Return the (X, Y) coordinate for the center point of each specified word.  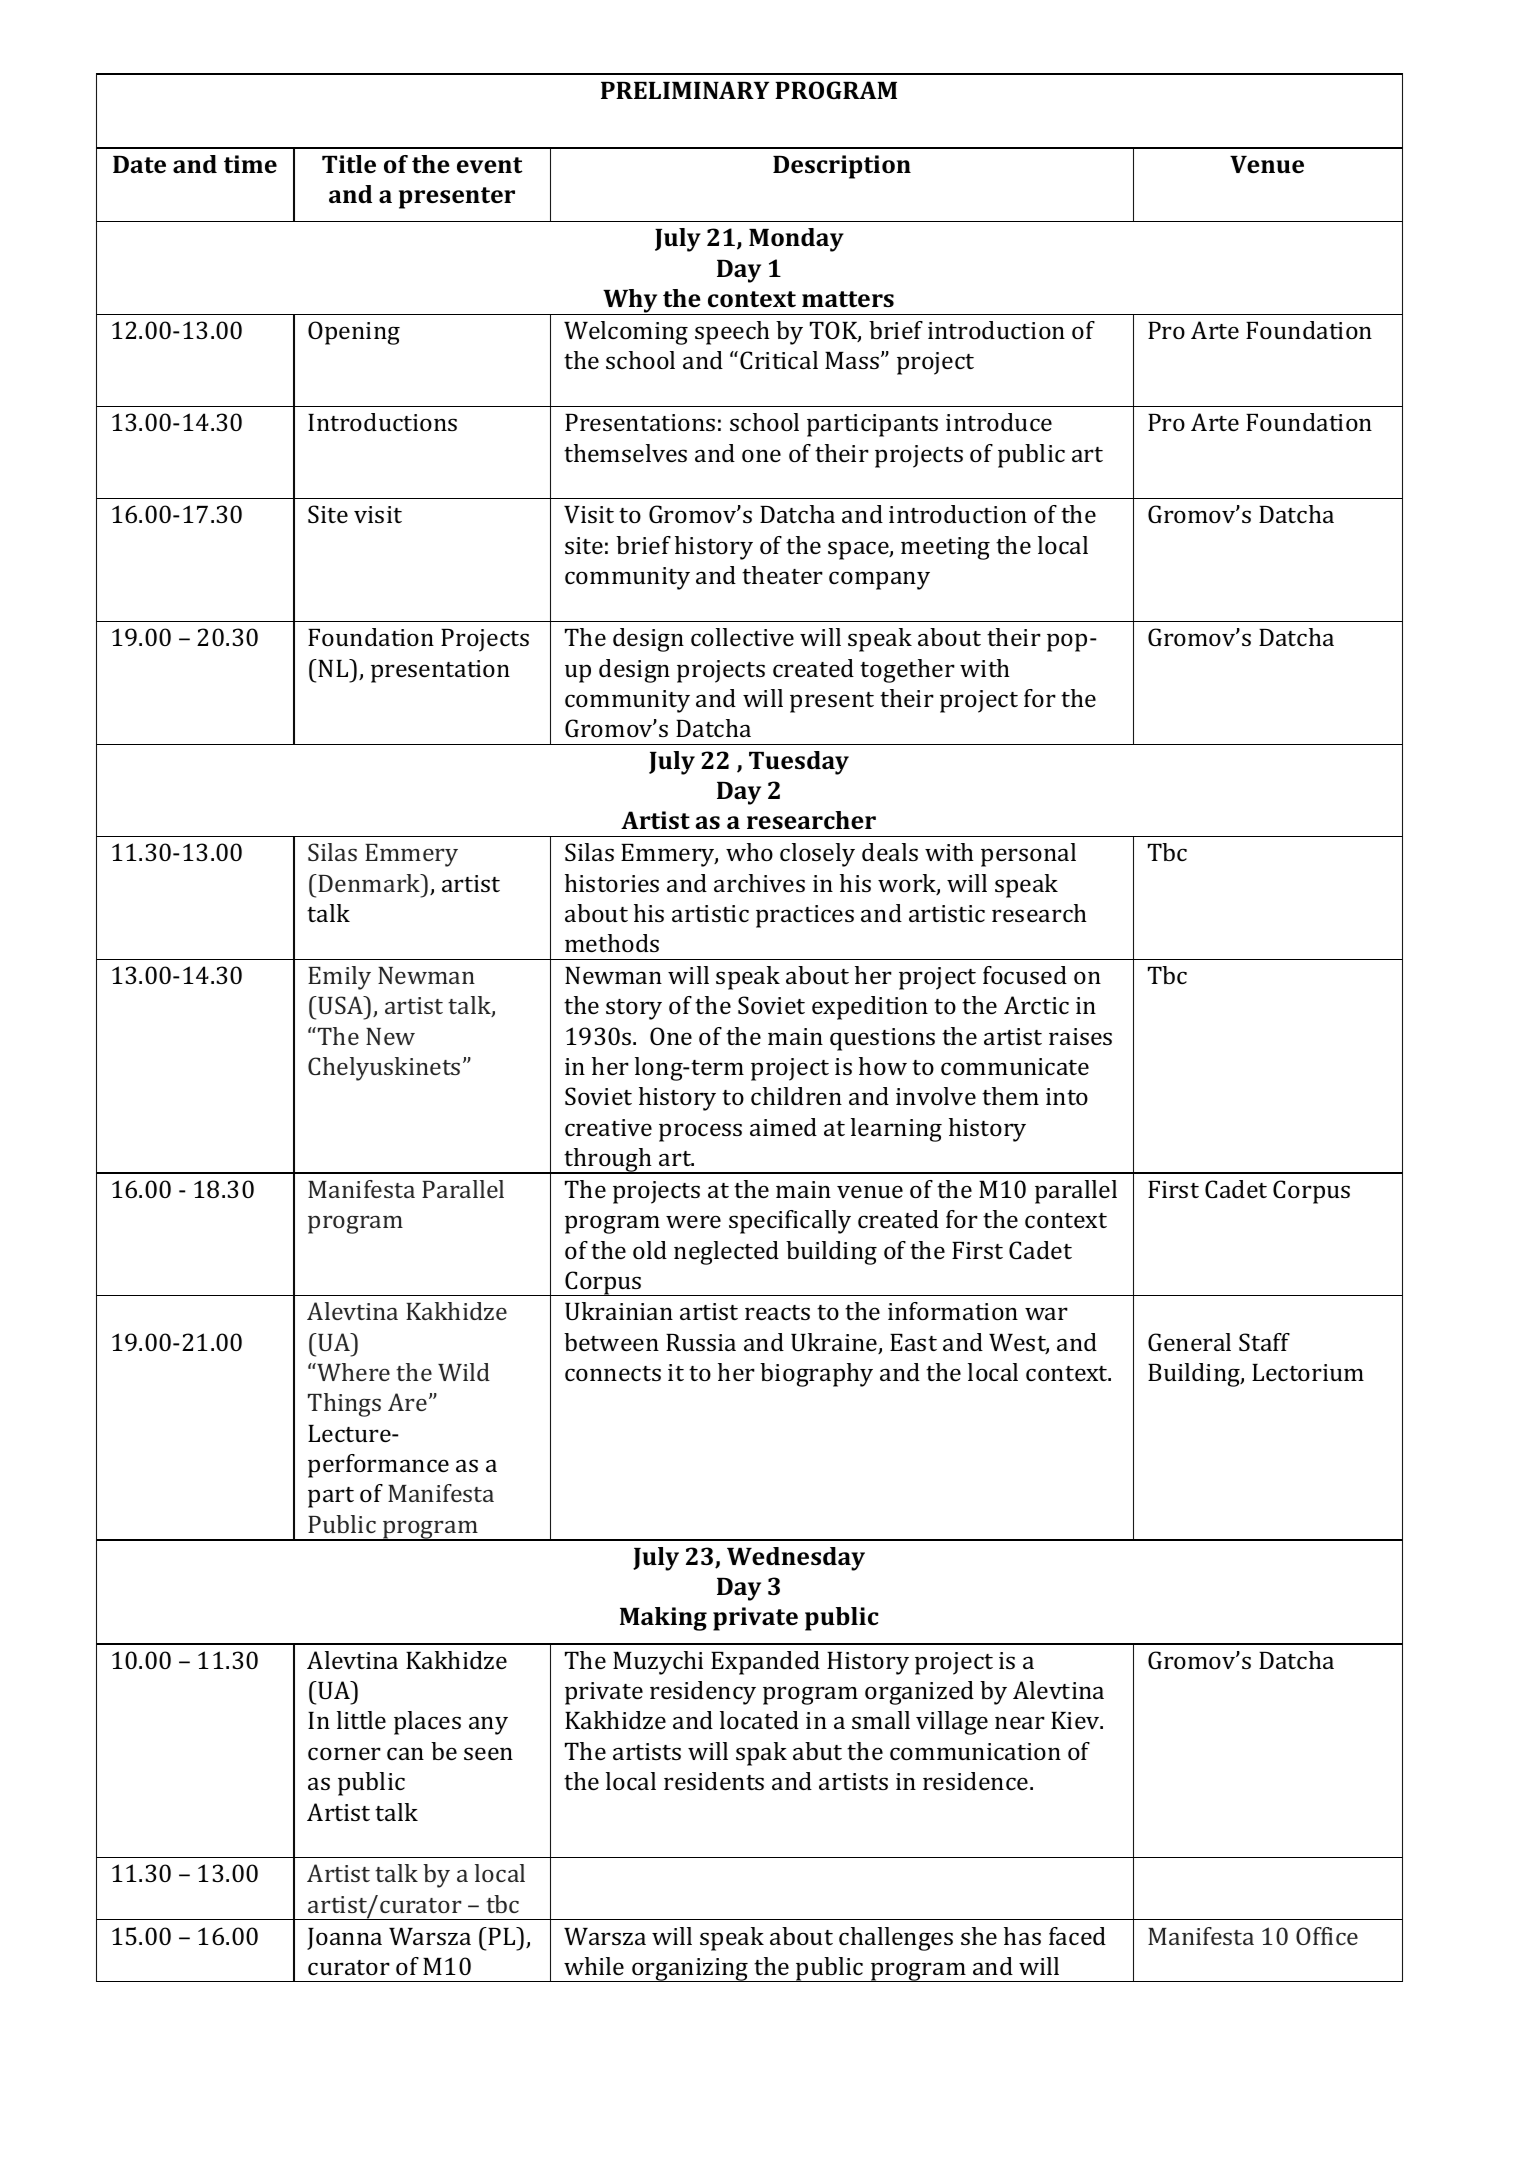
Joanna (344, 1939)
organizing (690, 1970)
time (250, 164)
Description (842, 167)
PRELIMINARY (685, 90)
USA (341, 1005)
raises (1080, 1036)
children (796, 1096)
